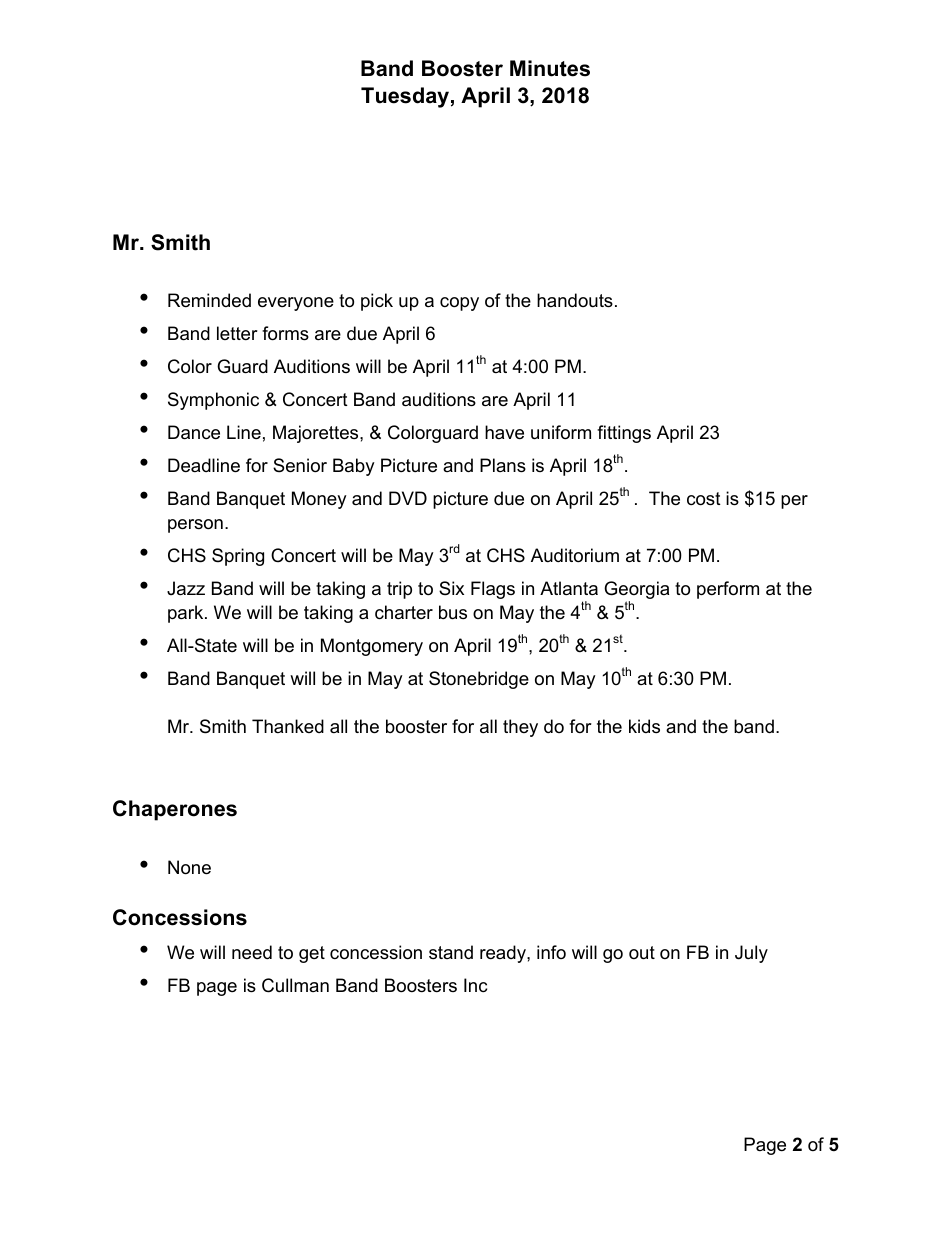  What do you see at coordinates (252, 952) in the image?
I see `need` at bounding box center [252, 952].
